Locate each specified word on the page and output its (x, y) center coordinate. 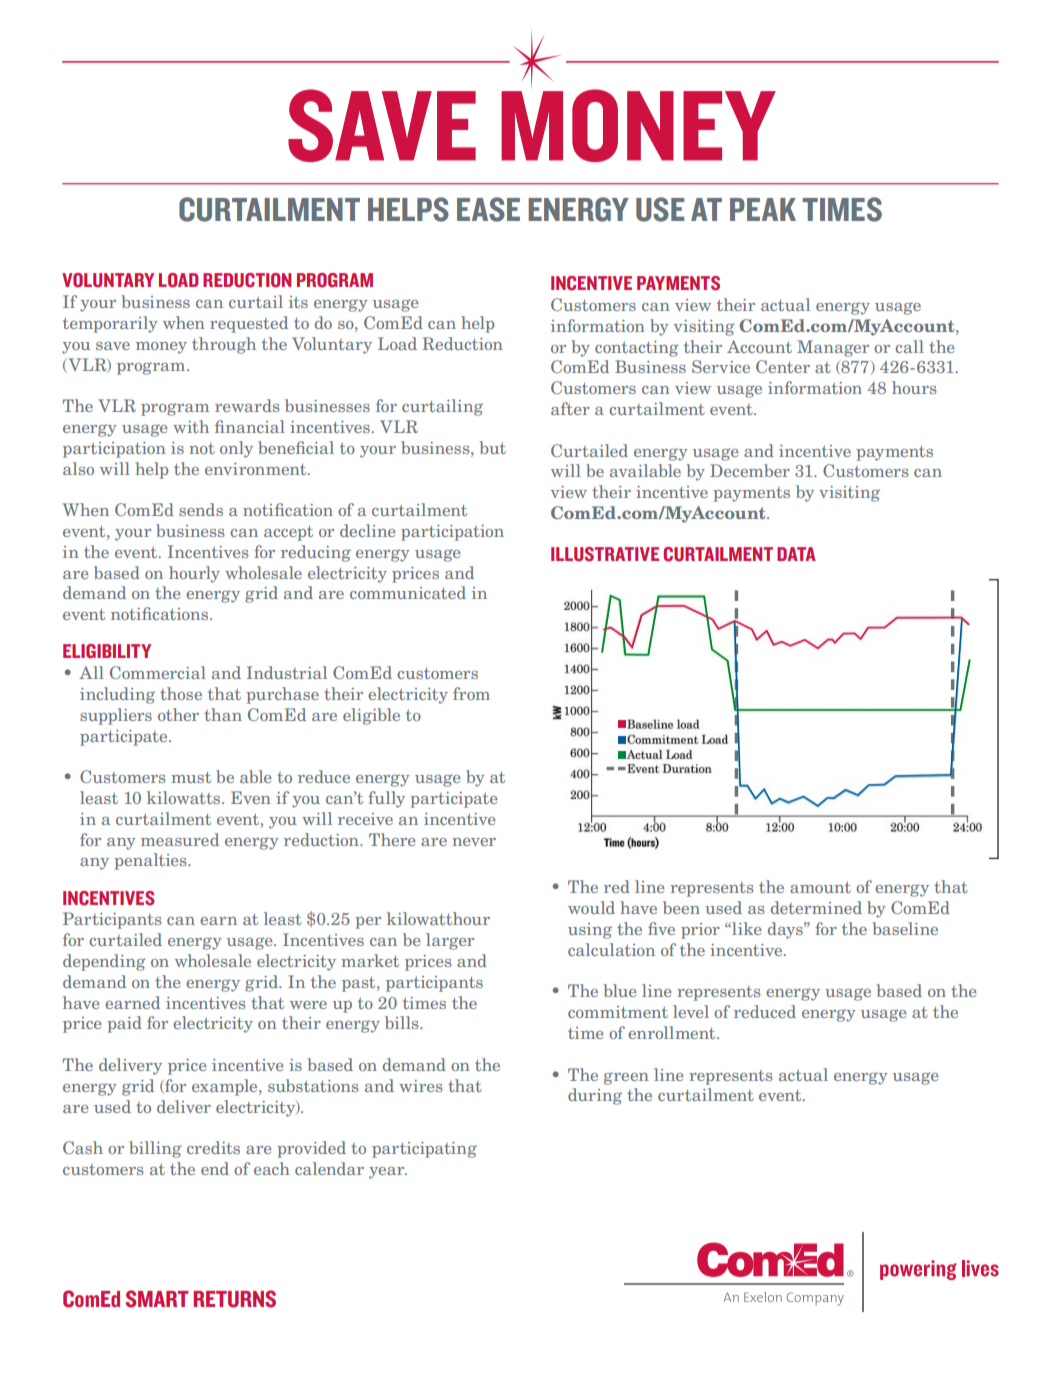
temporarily (110, 324)
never (474, 842)
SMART (157, 1299)
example (226, 1087)
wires (421, 1086)
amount (820, 887)
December (750, 470)
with (191, 426)
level (691, 1011)
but (492, 447)
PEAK (763, 209)
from (471, 693)
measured (180, 839)
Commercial (158, 672)
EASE (488, 209)
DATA (796, 554)
